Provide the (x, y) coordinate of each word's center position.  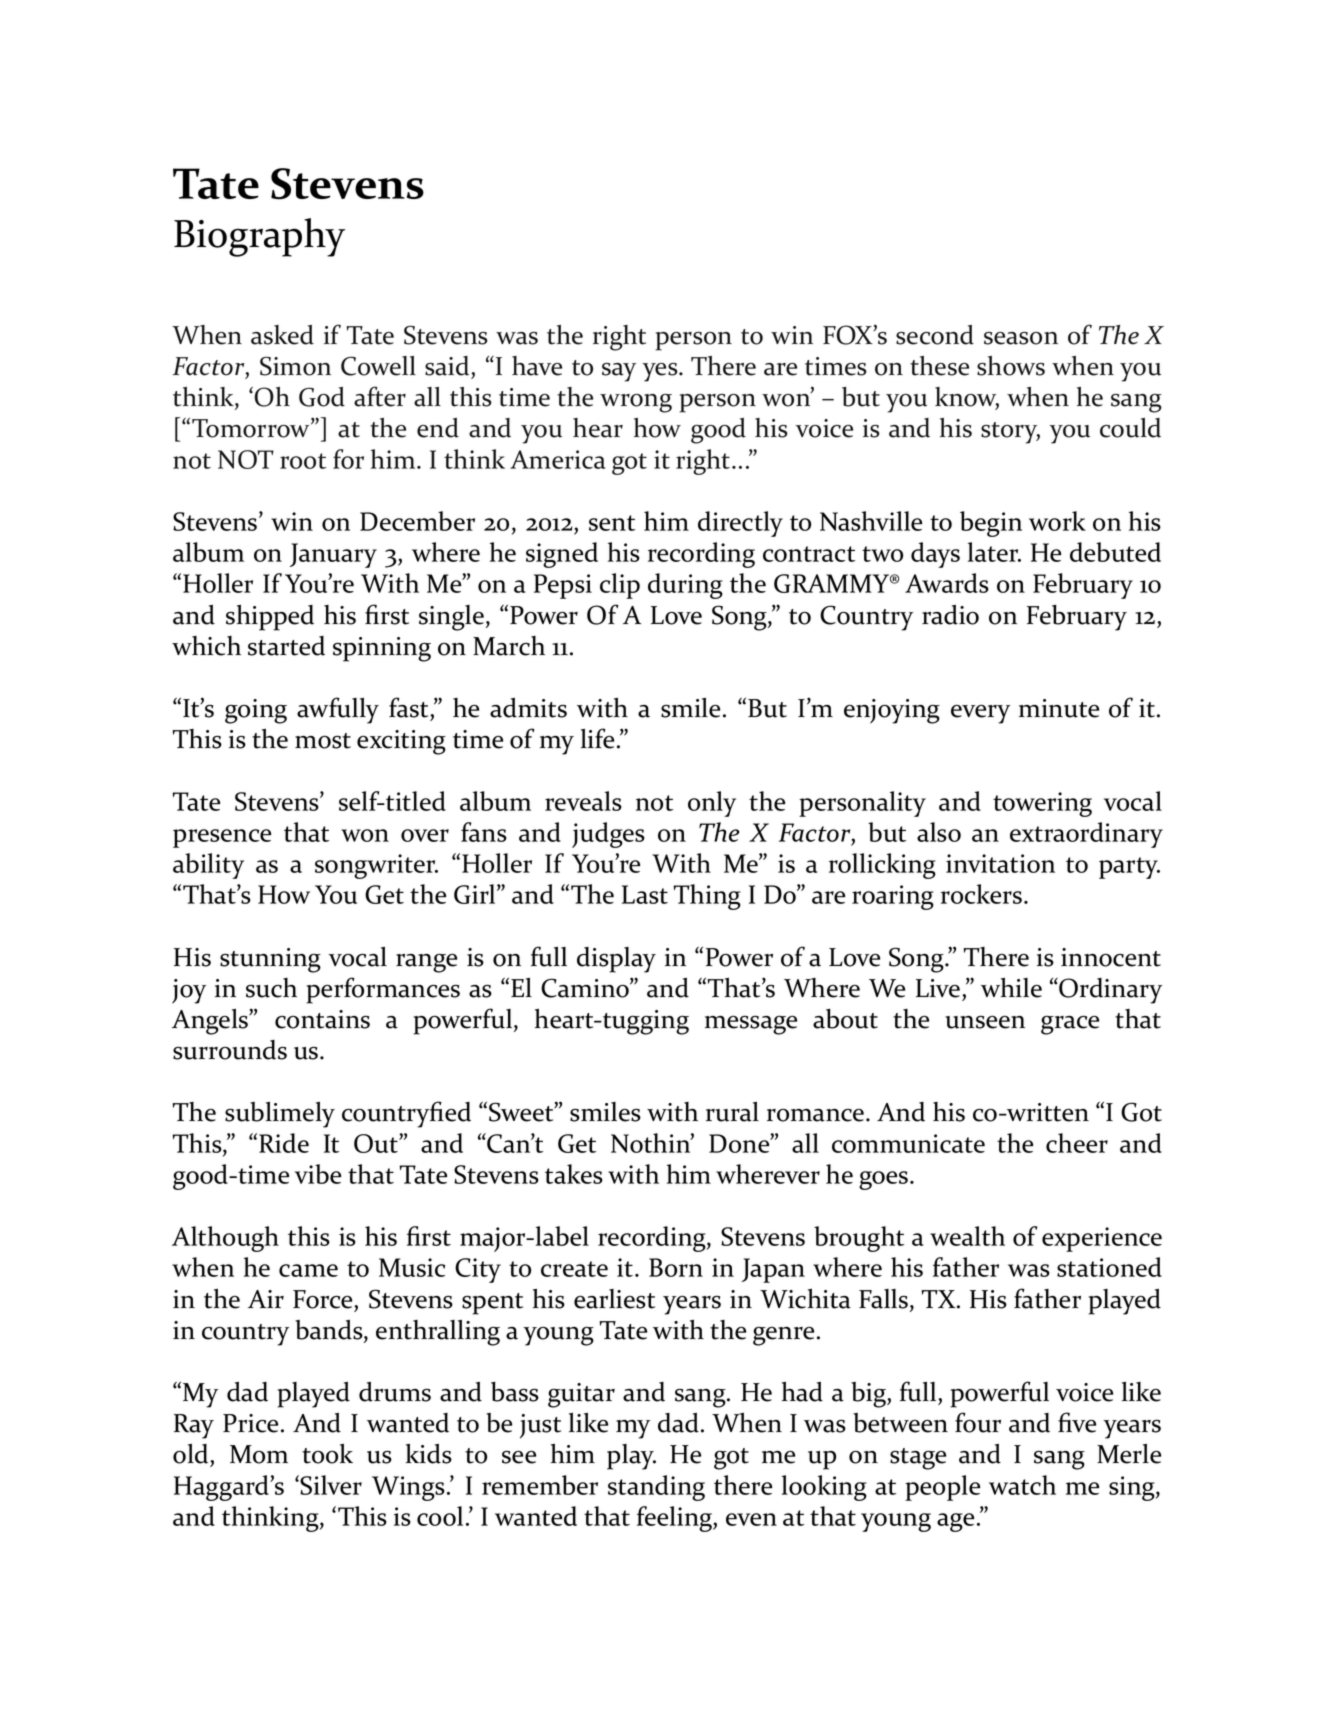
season (1021, 338)
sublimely (280, 1115)
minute (1059, 708)
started (286, 646)
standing (656, 1488)
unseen (985, 1022)
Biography (259, 237)
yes (661, 372)
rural (732, 1112)
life (597, 738)
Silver (331, 1485)
